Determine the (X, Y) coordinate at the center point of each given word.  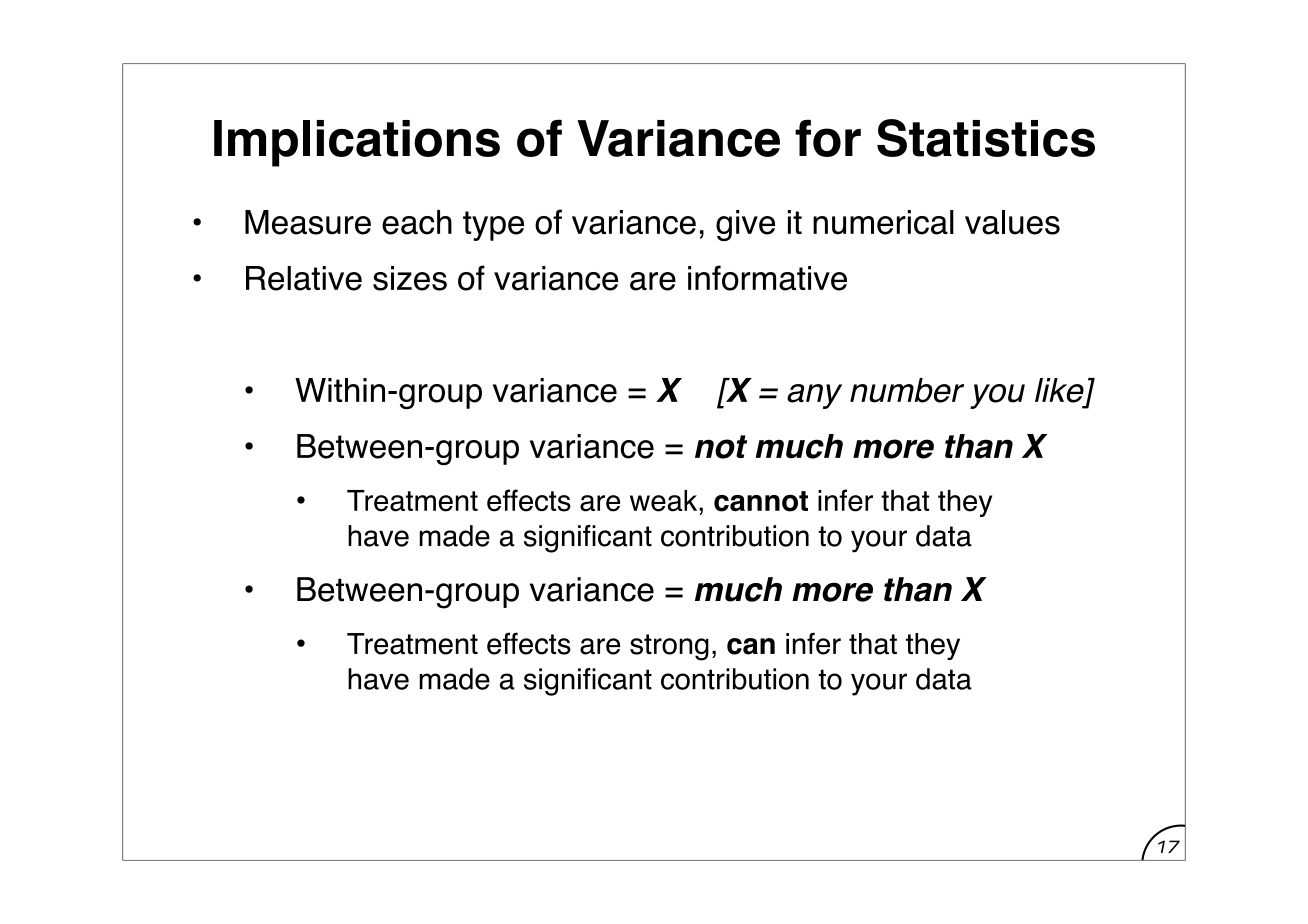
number (907, 390)
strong (669, 647)
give (745, 225)
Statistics (986, 138)
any (814, 396)
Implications (357, 143)
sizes (410, 278)
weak (665, 501)
